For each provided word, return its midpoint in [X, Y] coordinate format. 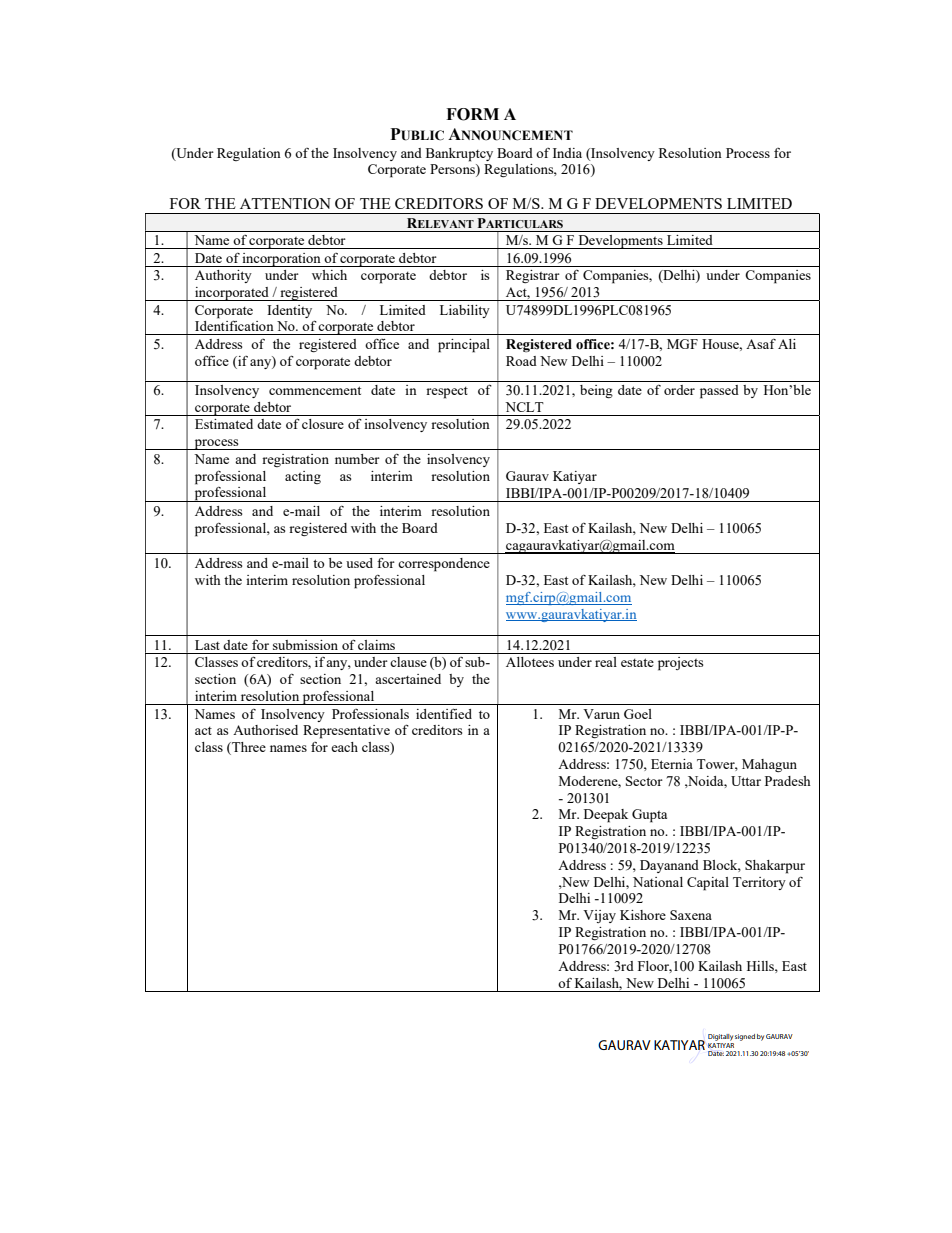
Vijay [599, 916]
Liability [465, 311]
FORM [472, 114]
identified [444, 713]
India [567, 153]
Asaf [761, 344]
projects [681, 664]
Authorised [265, 730]
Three [248, 748]
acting [303, 477]
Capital [708, 884]
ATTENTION [285, 203]
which [329, 275]
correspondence [444, 565]
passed [719, 392]
